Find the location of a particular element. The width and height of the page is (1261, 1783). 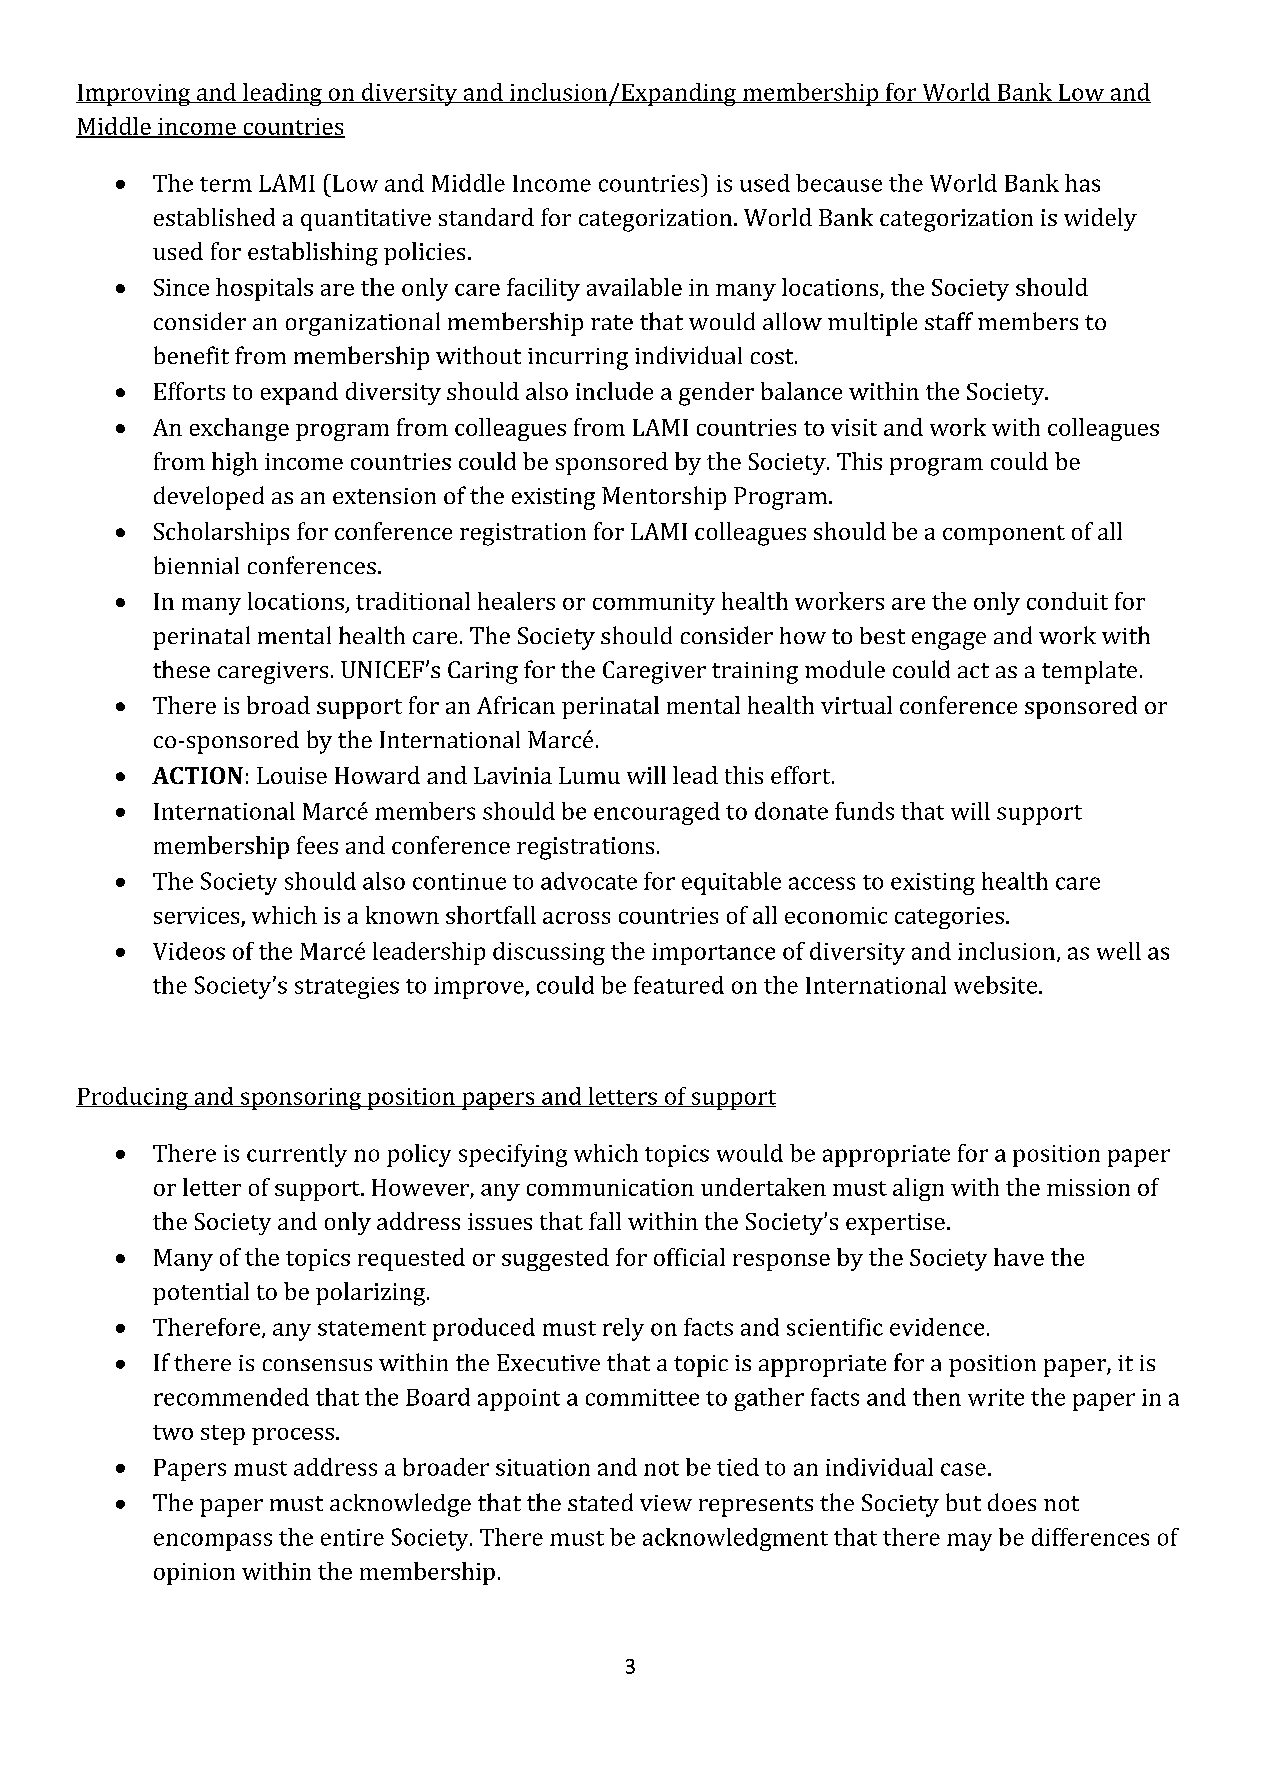

standard is located at coordinates (486, 217).
